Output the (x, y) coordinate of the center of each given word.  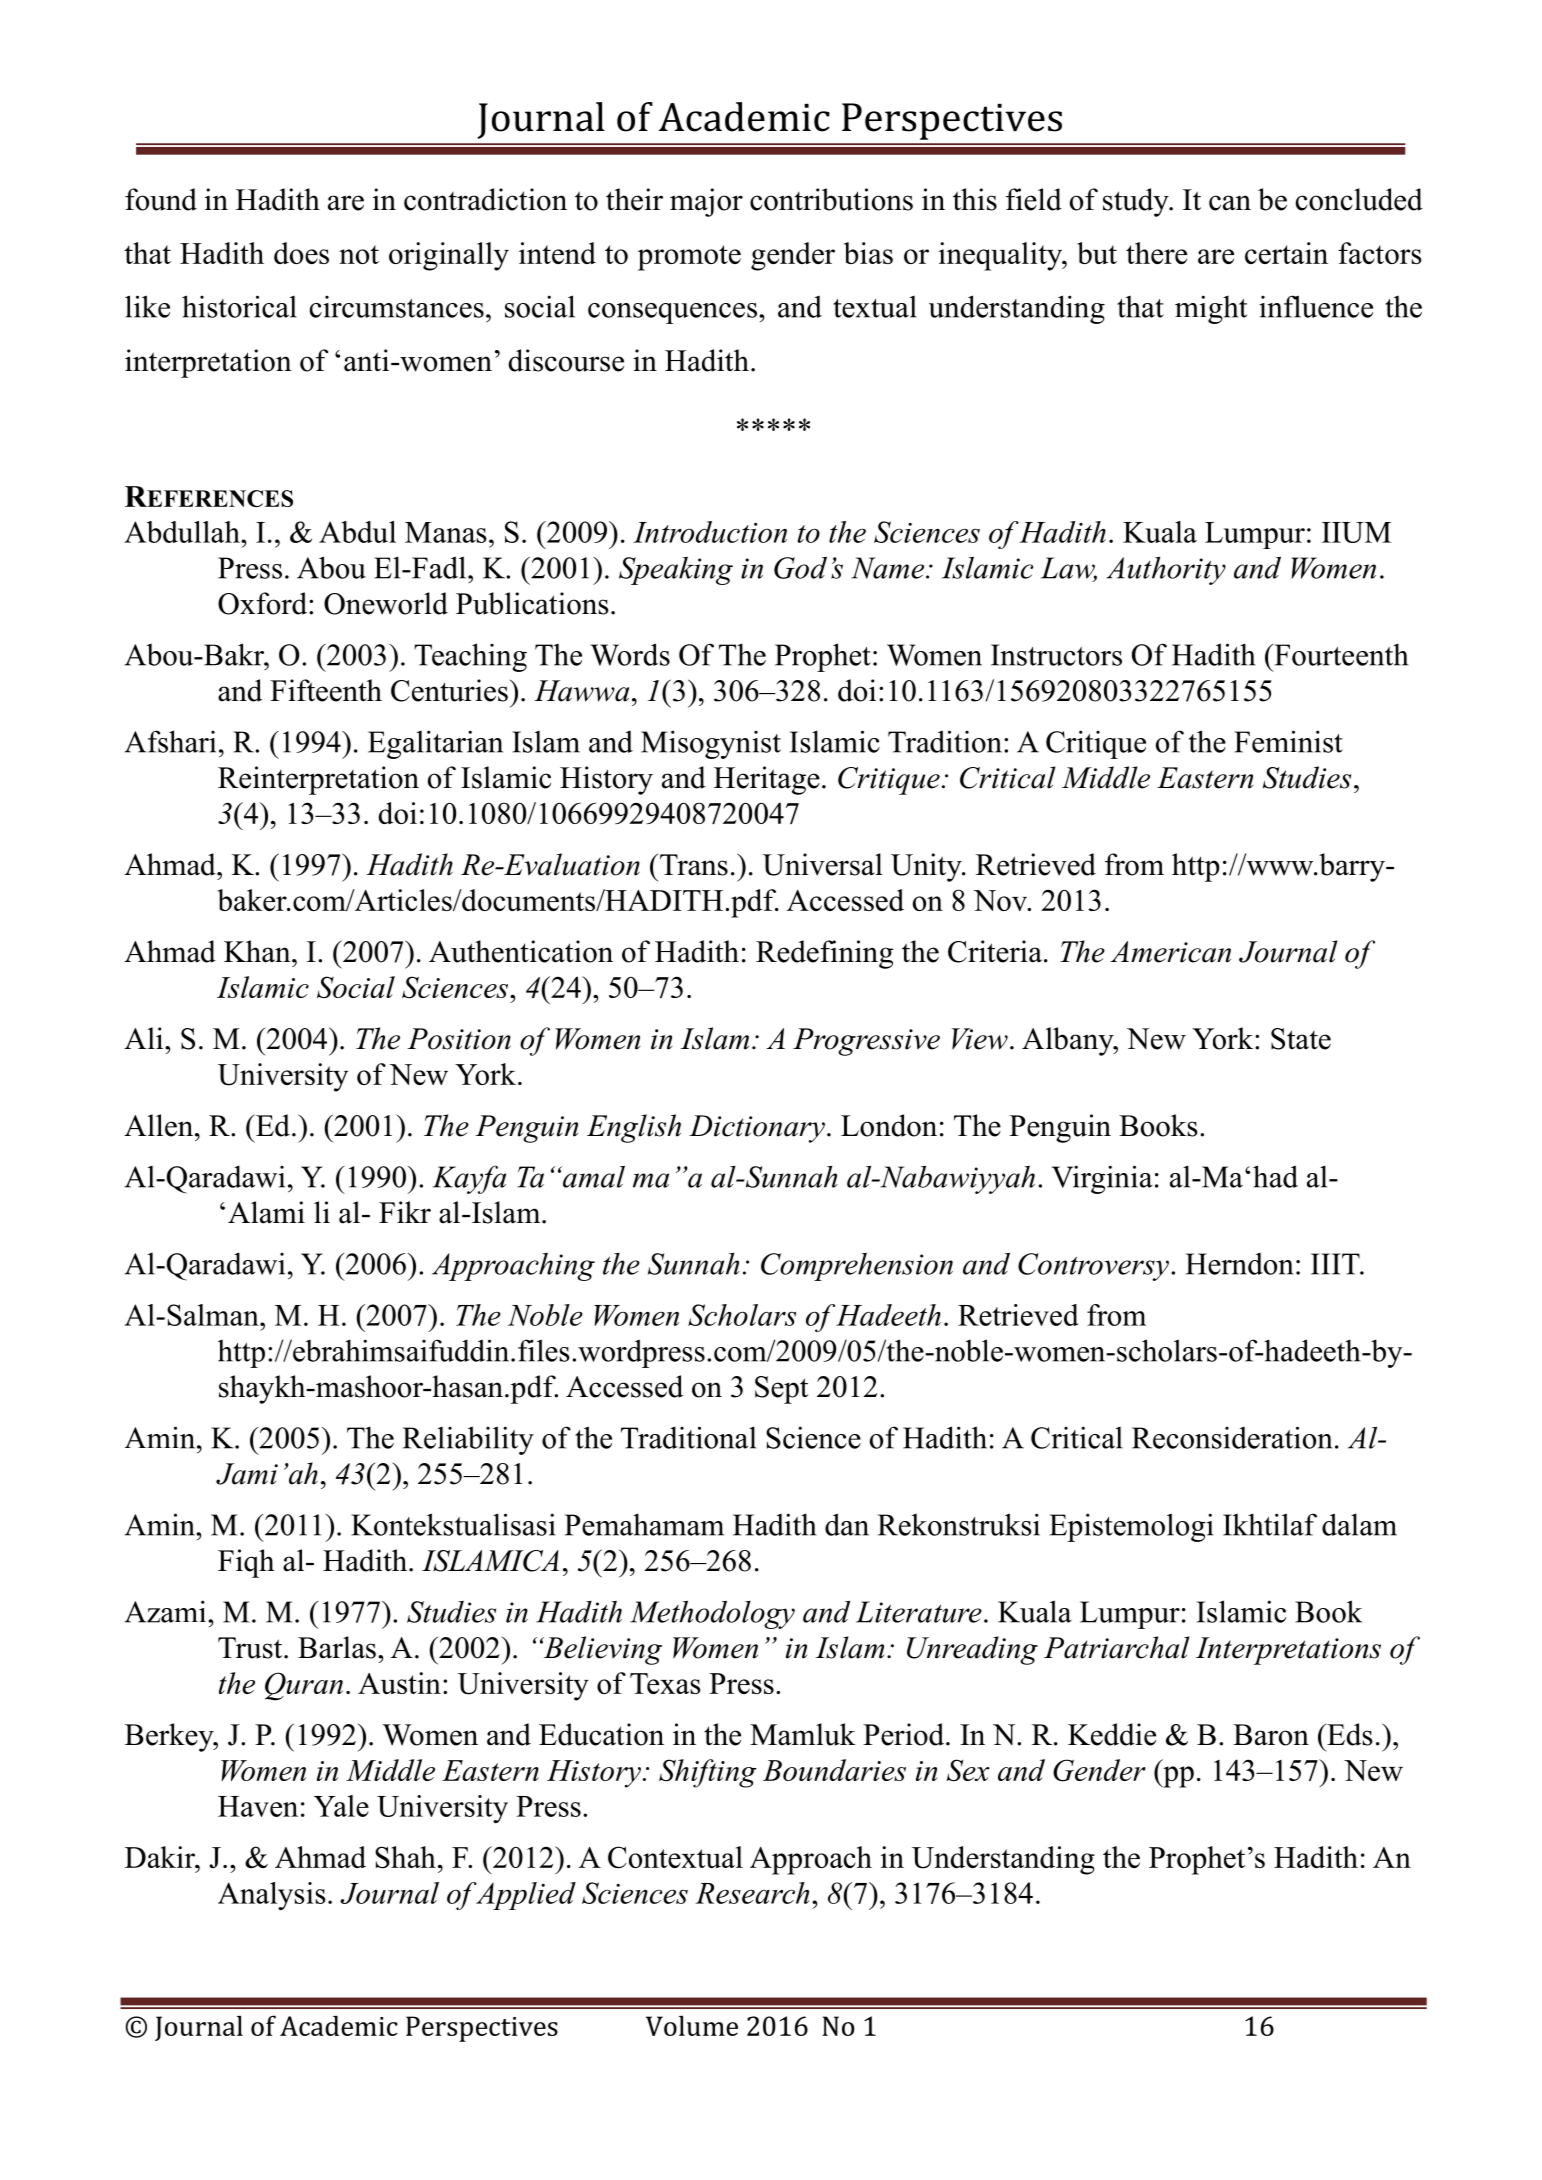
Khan (258, 951)
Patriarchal (1117, 1647)
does (301, 253)
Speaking (676, 570)
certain (1286, 253)
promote (689, 258)
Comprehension (857, 1266)
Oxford (264, 603)
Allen (160, 1125)
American (1170, 952)
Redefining (824, 954)
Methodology (712, 1614)
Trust (251, 1648)
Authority (1166, 571)
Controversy (1093, 1267)
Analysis (272, 1896)
